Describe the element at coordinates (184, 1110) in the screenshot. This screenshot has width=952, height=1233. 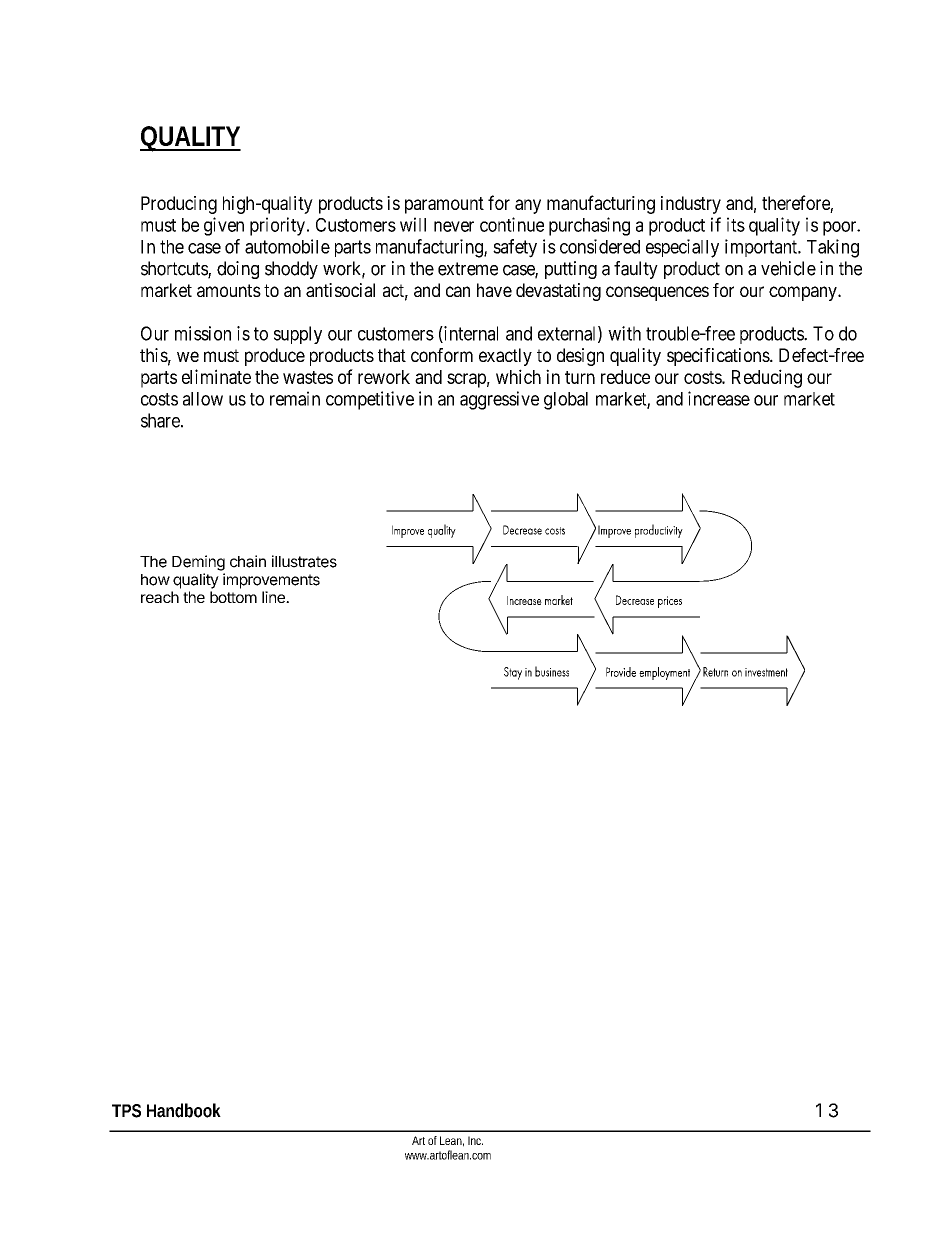
I see `Handbook` at that location.
